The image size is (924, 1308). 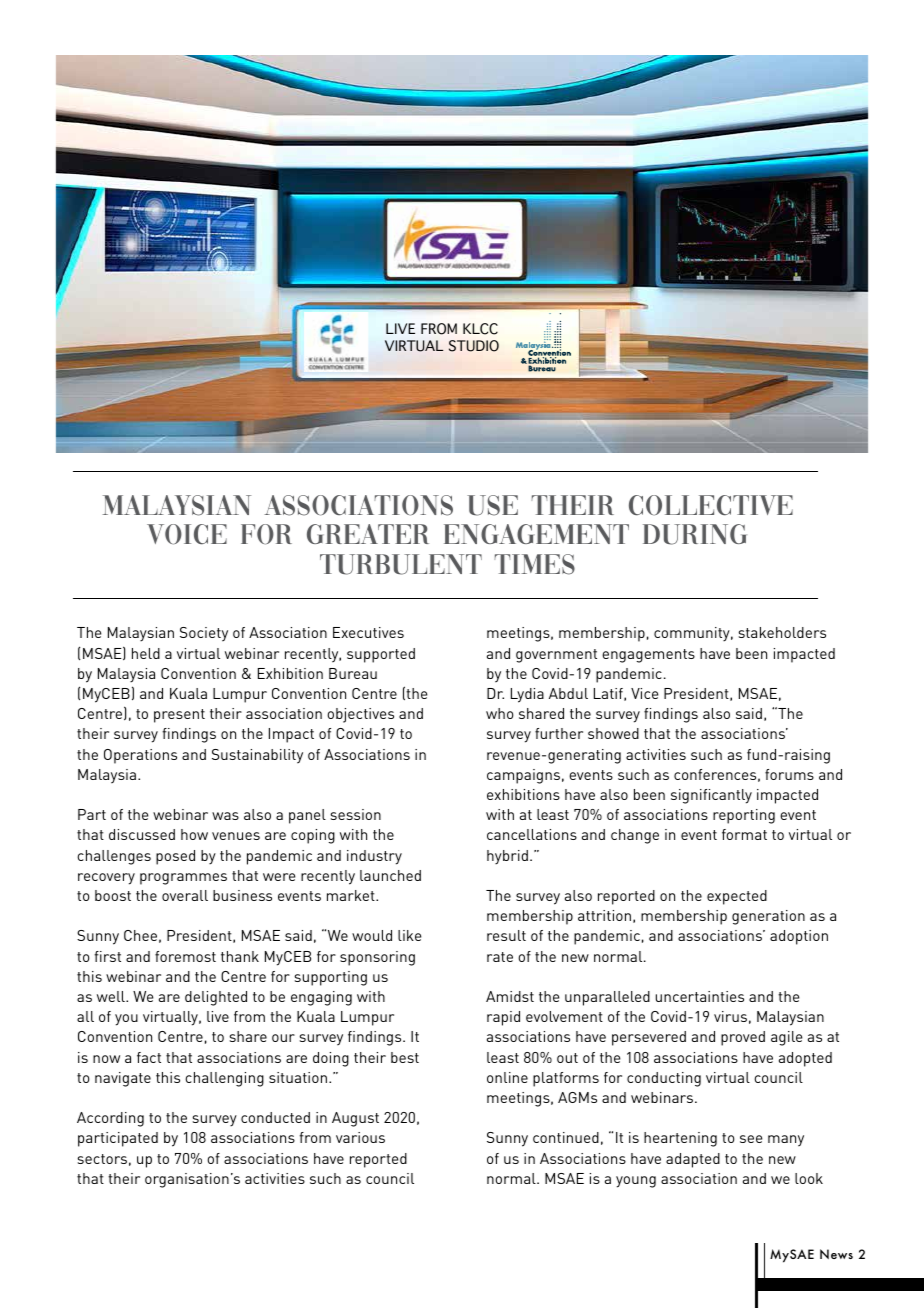 I want to click on continued, so click(x=566, y=1137).
